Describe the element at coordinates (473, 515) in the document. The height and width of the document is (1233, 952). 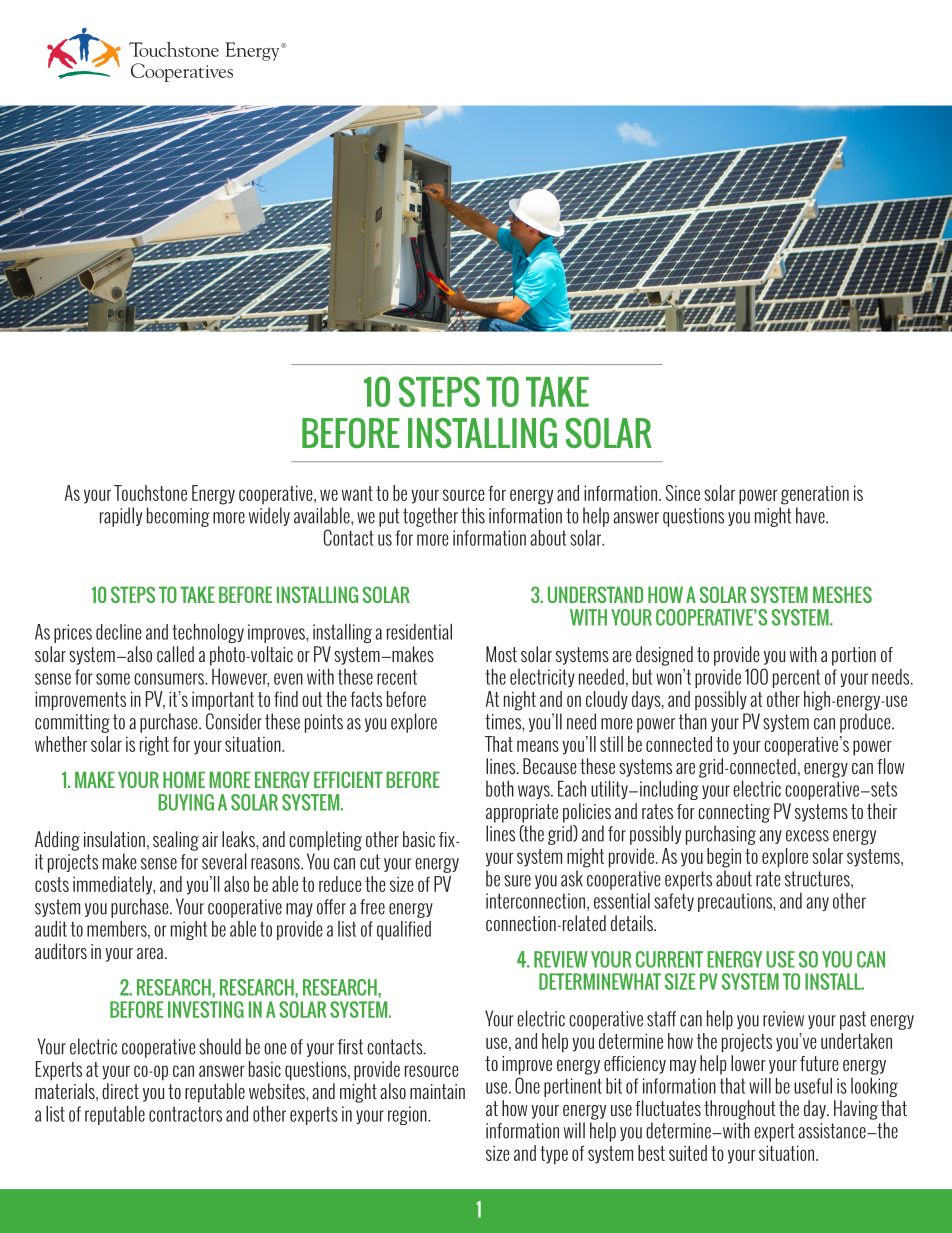
I see `this` at that location.
